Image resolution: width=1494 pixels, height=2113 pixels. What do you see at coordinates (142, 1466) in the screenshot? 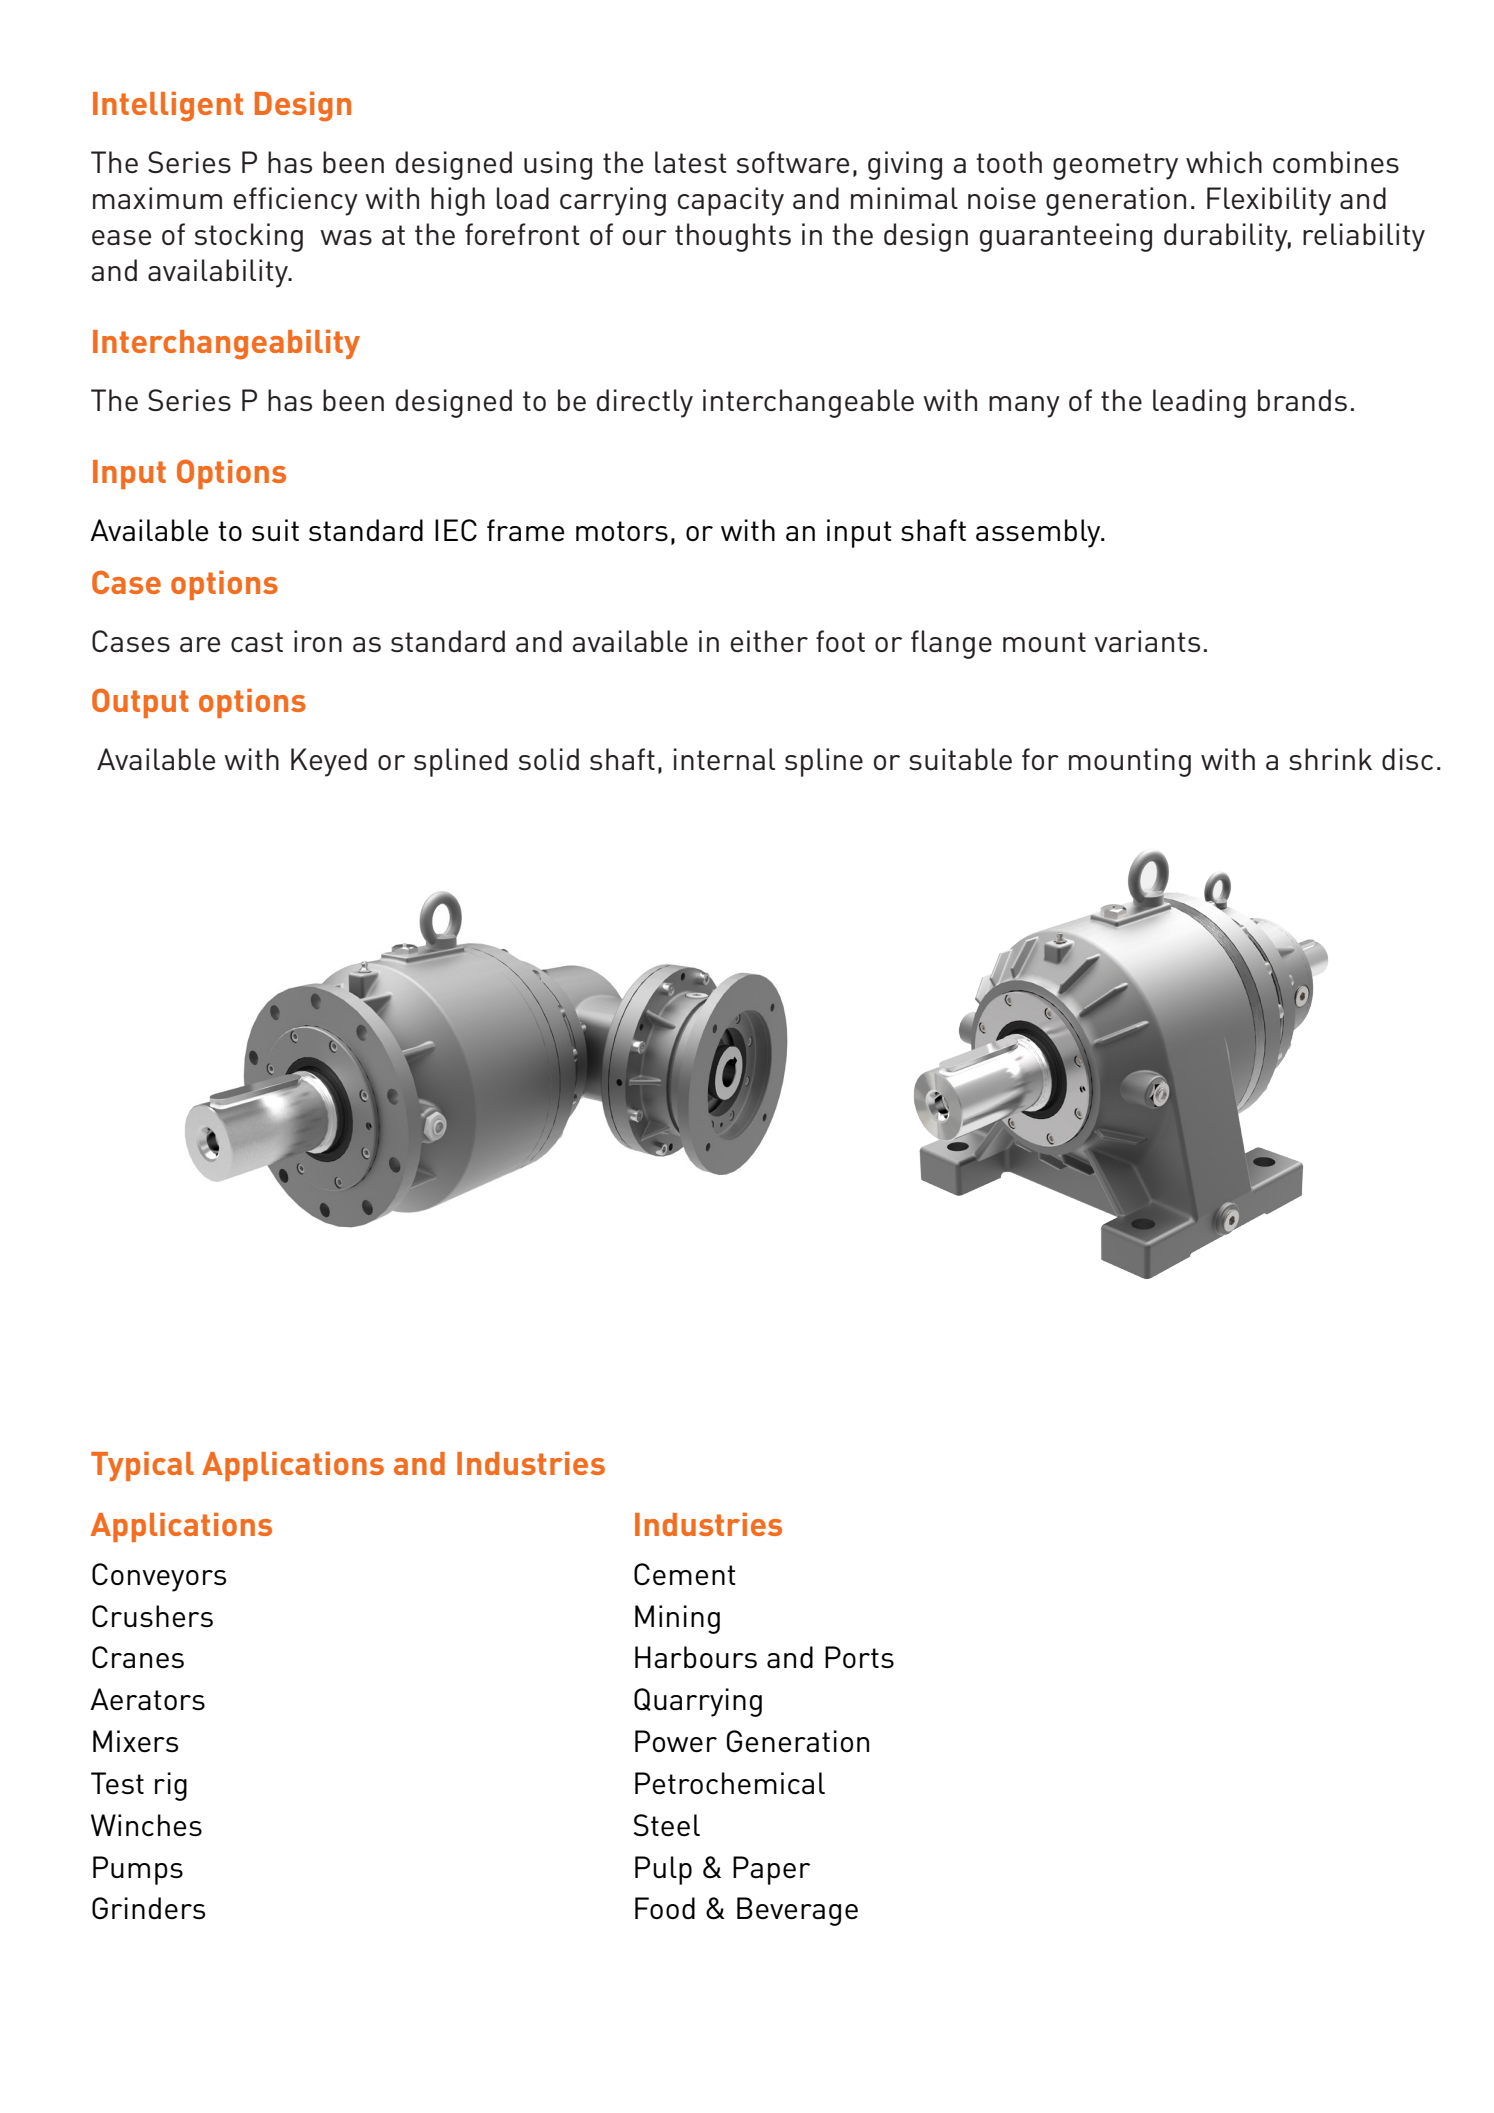
I see `Typical` at bounding box center [142, 1466].
